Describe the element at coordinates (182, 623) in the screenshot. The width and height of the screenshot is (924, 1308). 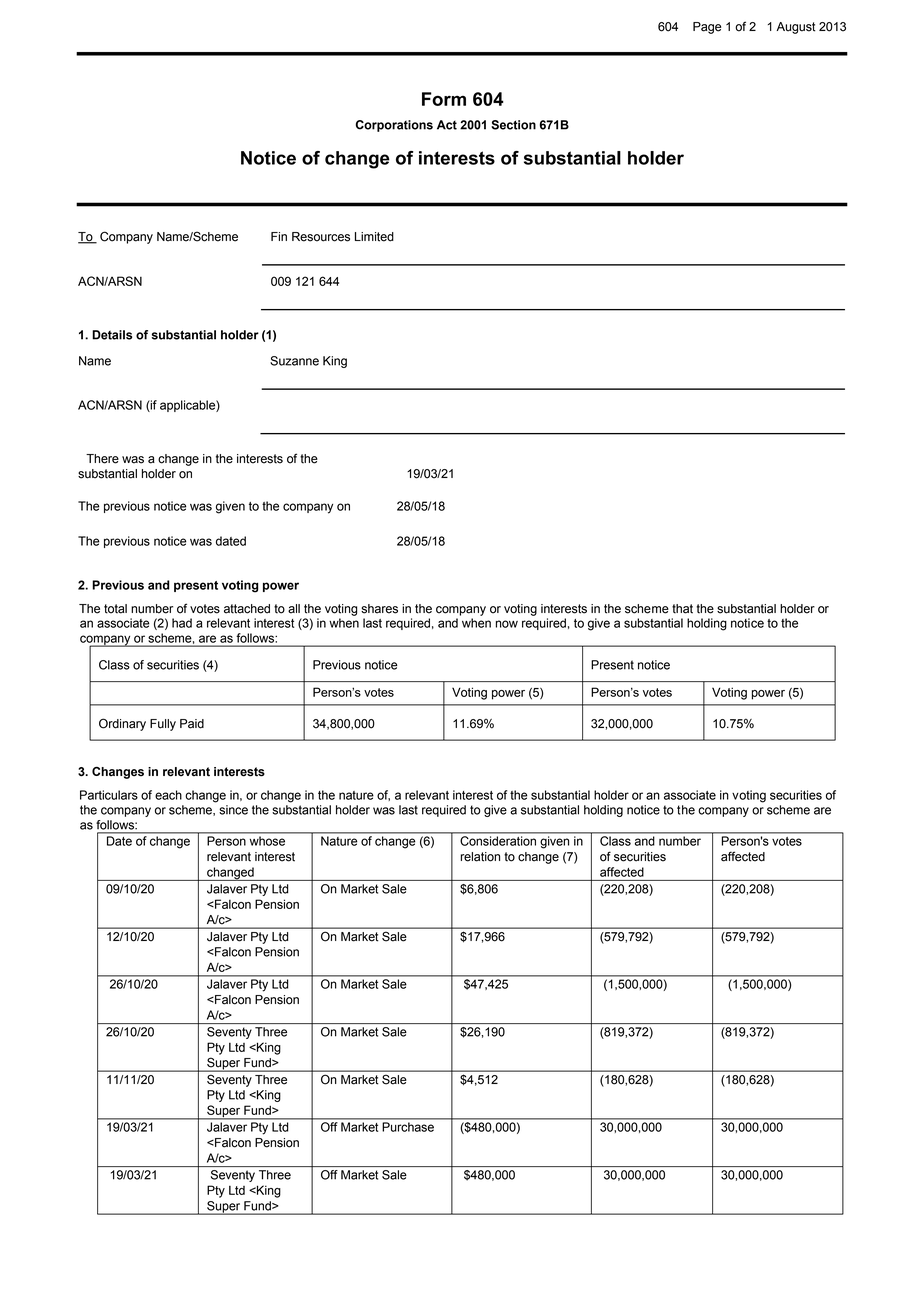
I see `had` at that location.
